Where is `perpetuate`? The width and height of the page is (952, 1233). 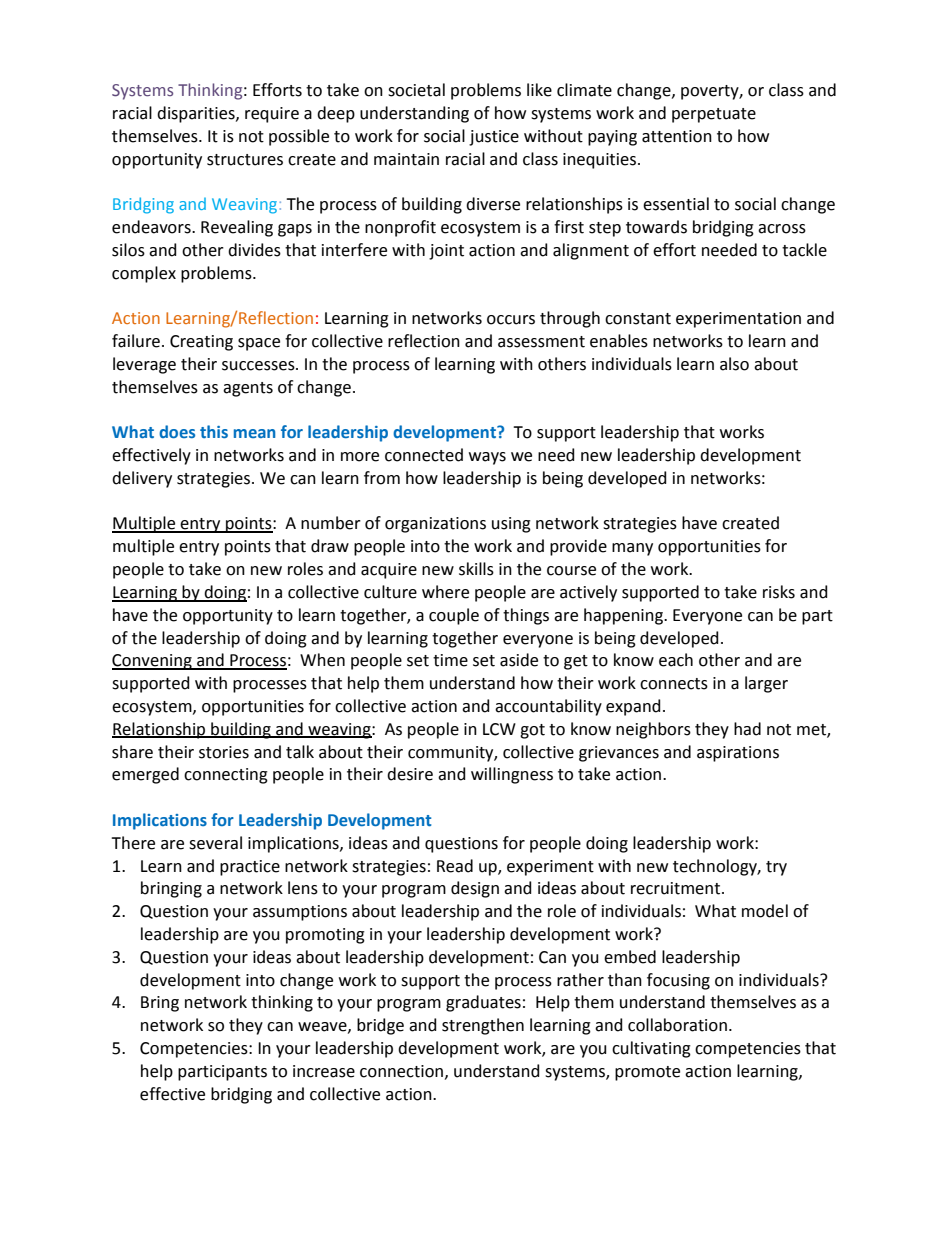 perpetuate is located at coordinates (714, 115).
